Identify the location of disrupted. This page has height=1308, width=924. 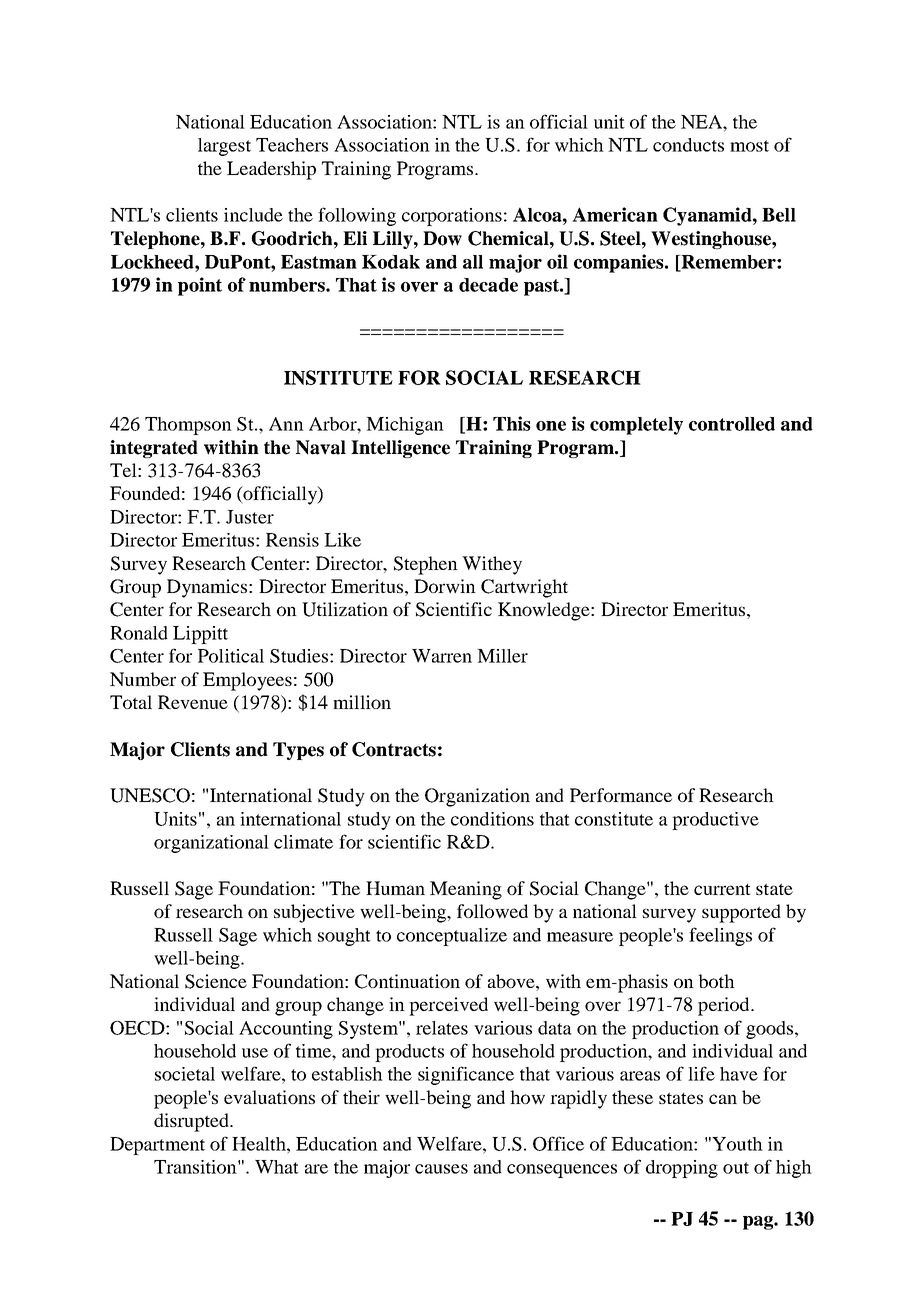
(192, 1122).
